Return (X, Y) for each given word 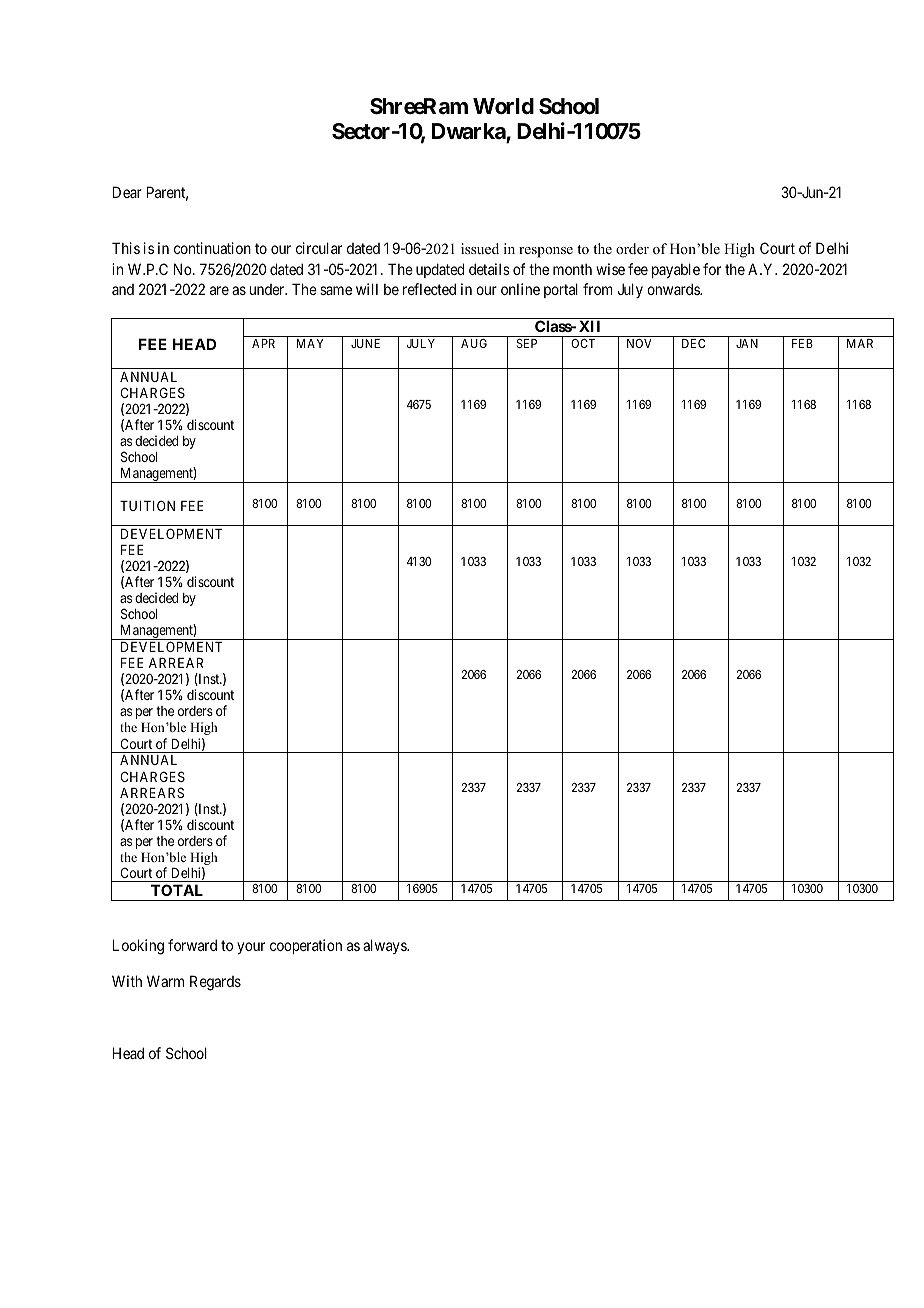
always (385, 946)
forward (192, 945)
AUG (474, 343)
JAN (747, 343)
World (503, 106)
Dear (127, 192)
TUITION (147, 505)
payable (676, 270)
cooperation (306, 946)
